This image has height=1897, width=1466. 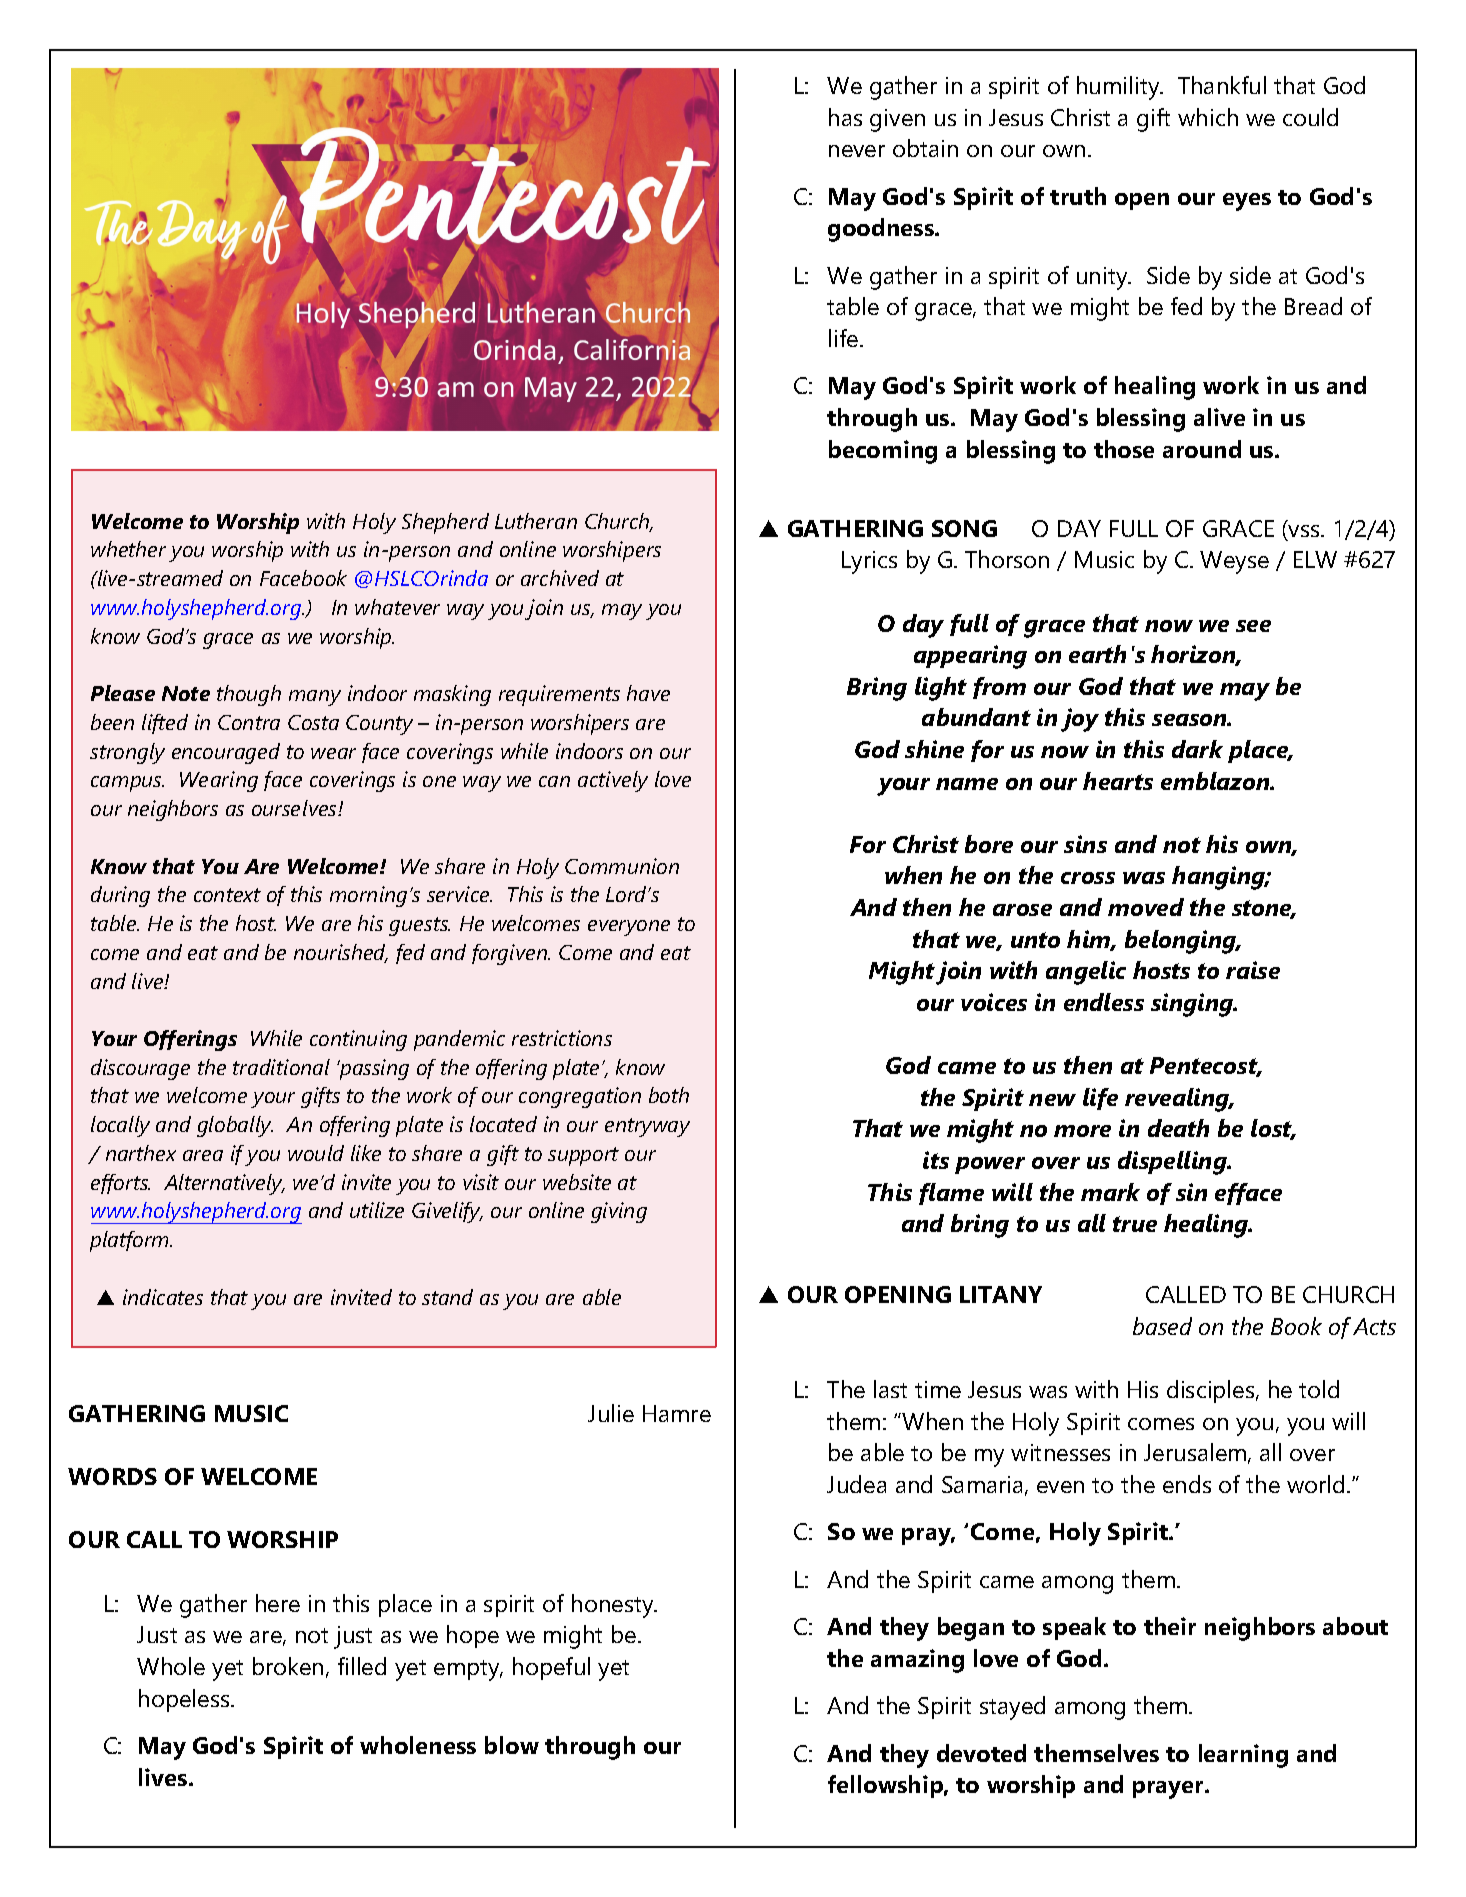 What do you see at coordinates (917, 1661) in the image?
I see `amazing` at bounding box center [917, 1661].
